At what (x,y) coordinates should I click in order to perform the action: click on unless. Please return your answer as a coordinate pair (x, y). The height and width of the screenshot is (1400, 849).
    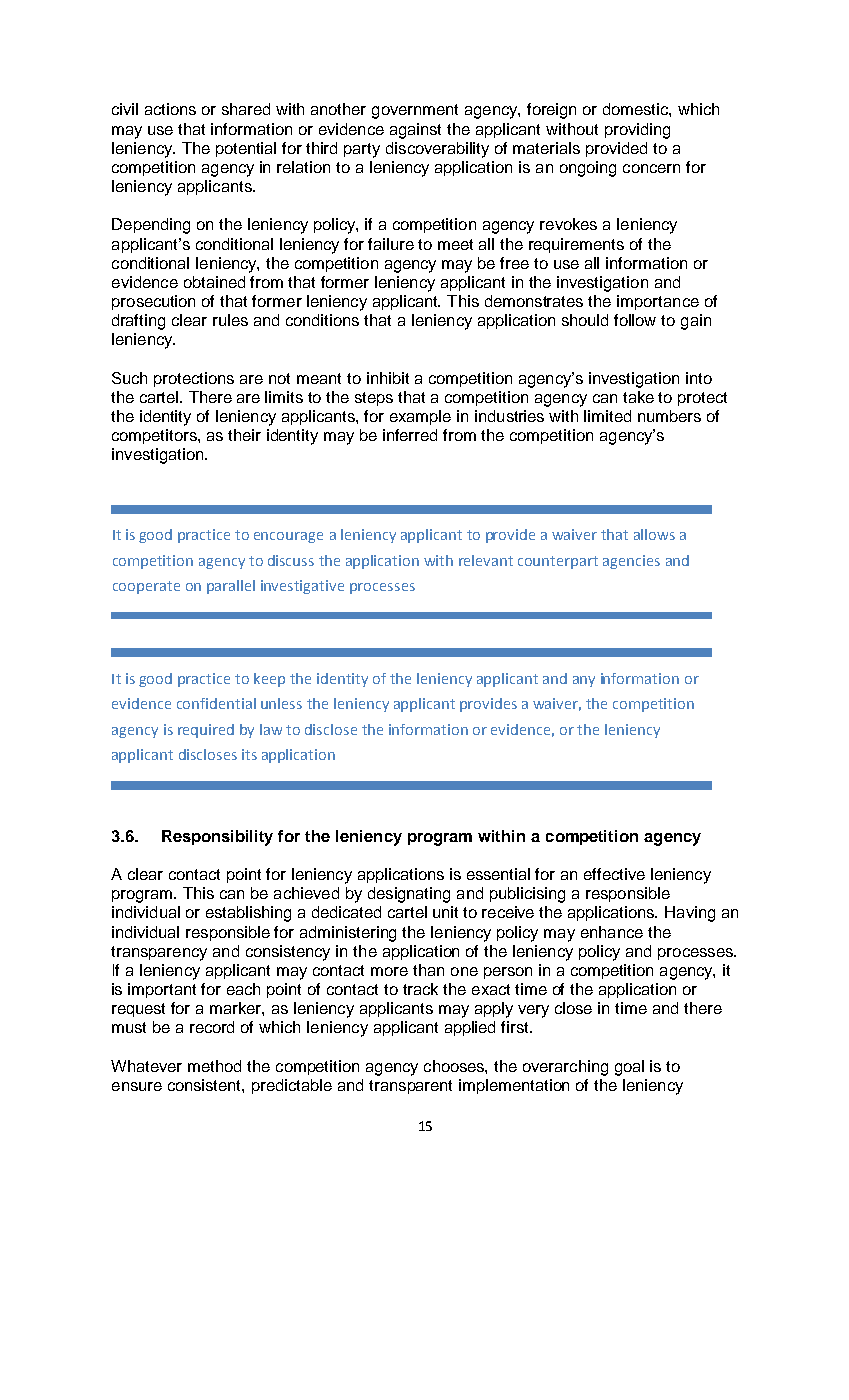
    Looking at the image, I should click on (281, 703).
